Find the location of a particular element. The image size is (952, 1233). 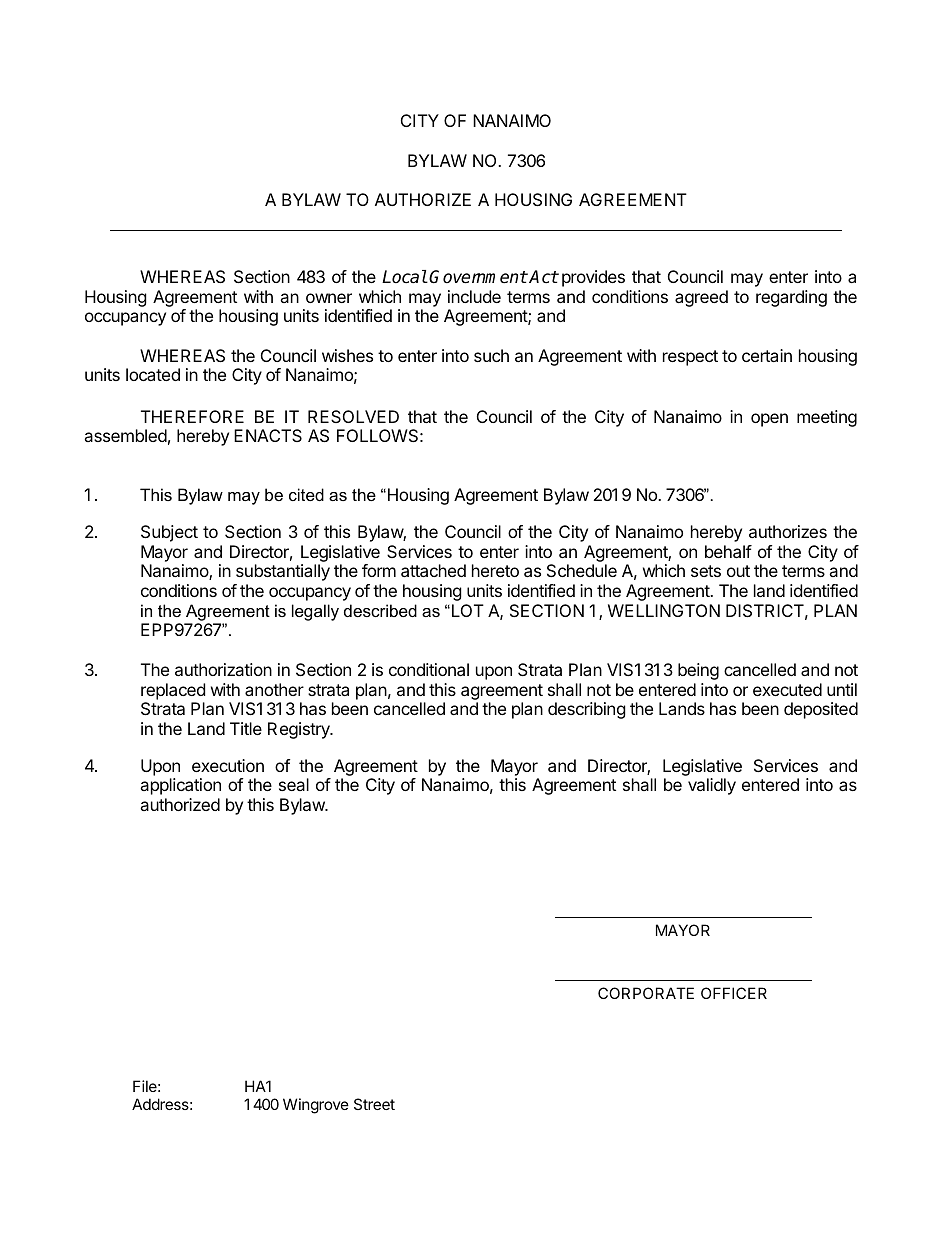

validly is located at coordinates (712, 786).
